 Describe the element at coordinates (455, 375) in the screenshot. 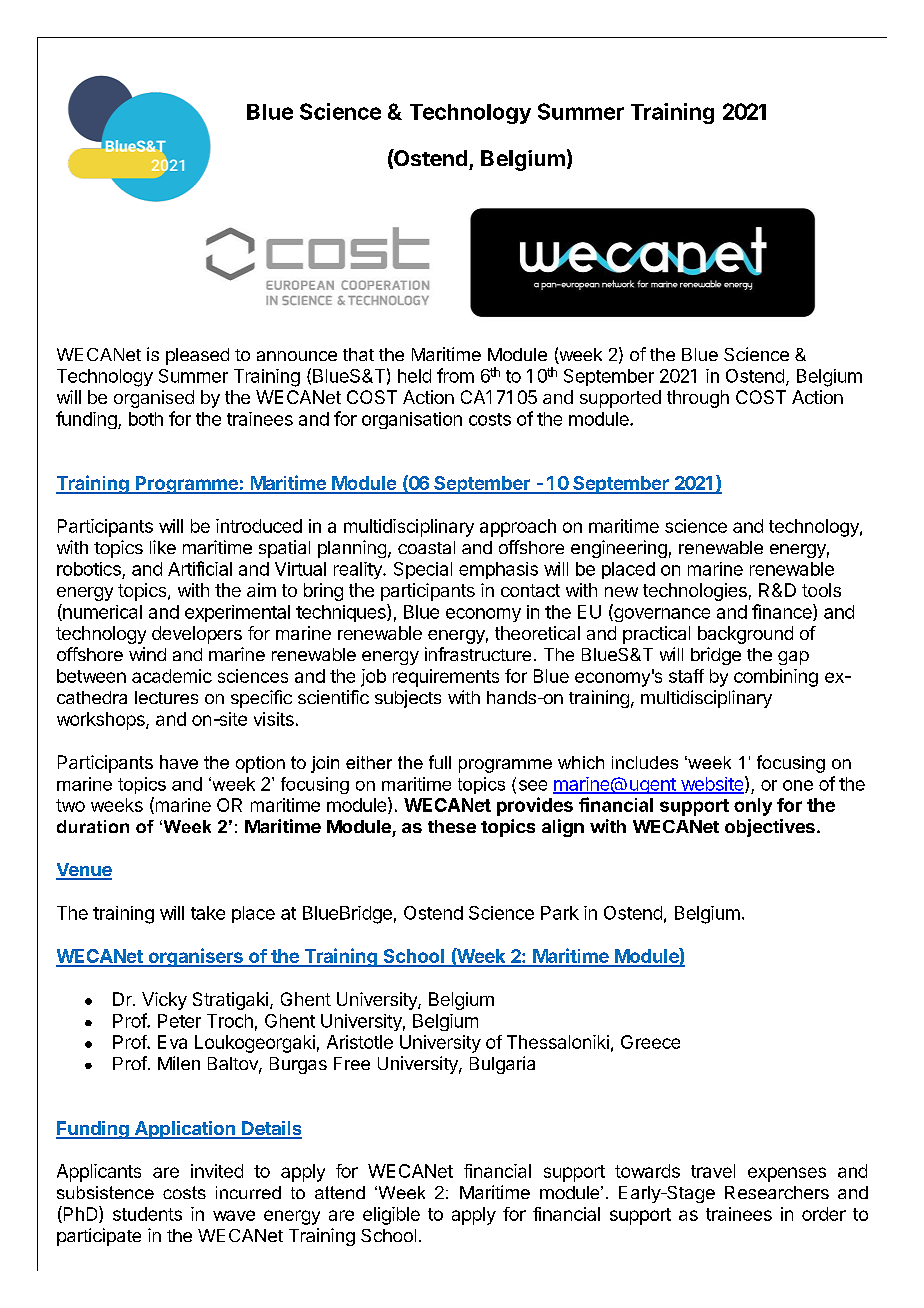

I see `from` at that location.
